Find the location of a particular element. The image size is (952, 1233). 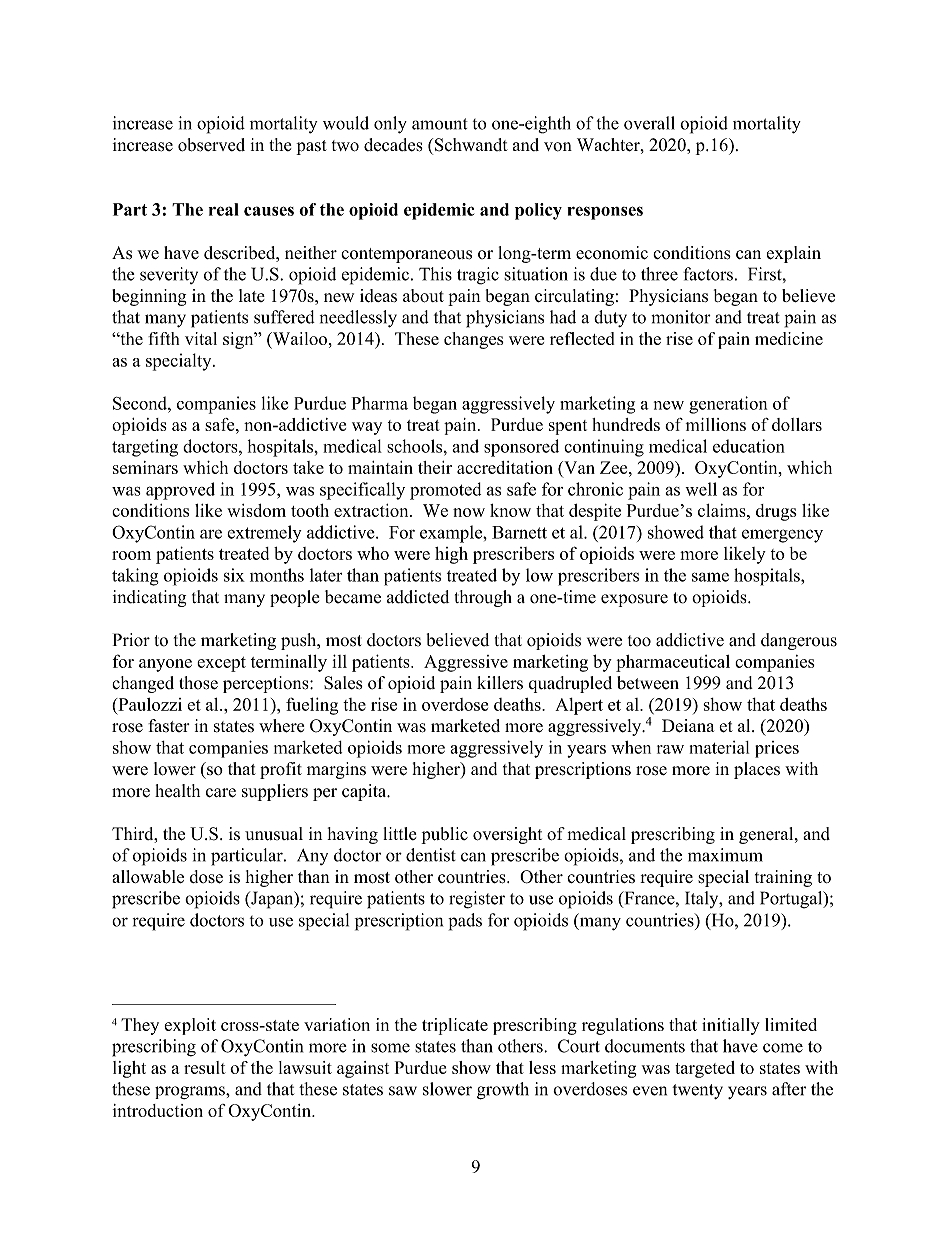

generation is located at coordinates (728, 405).
